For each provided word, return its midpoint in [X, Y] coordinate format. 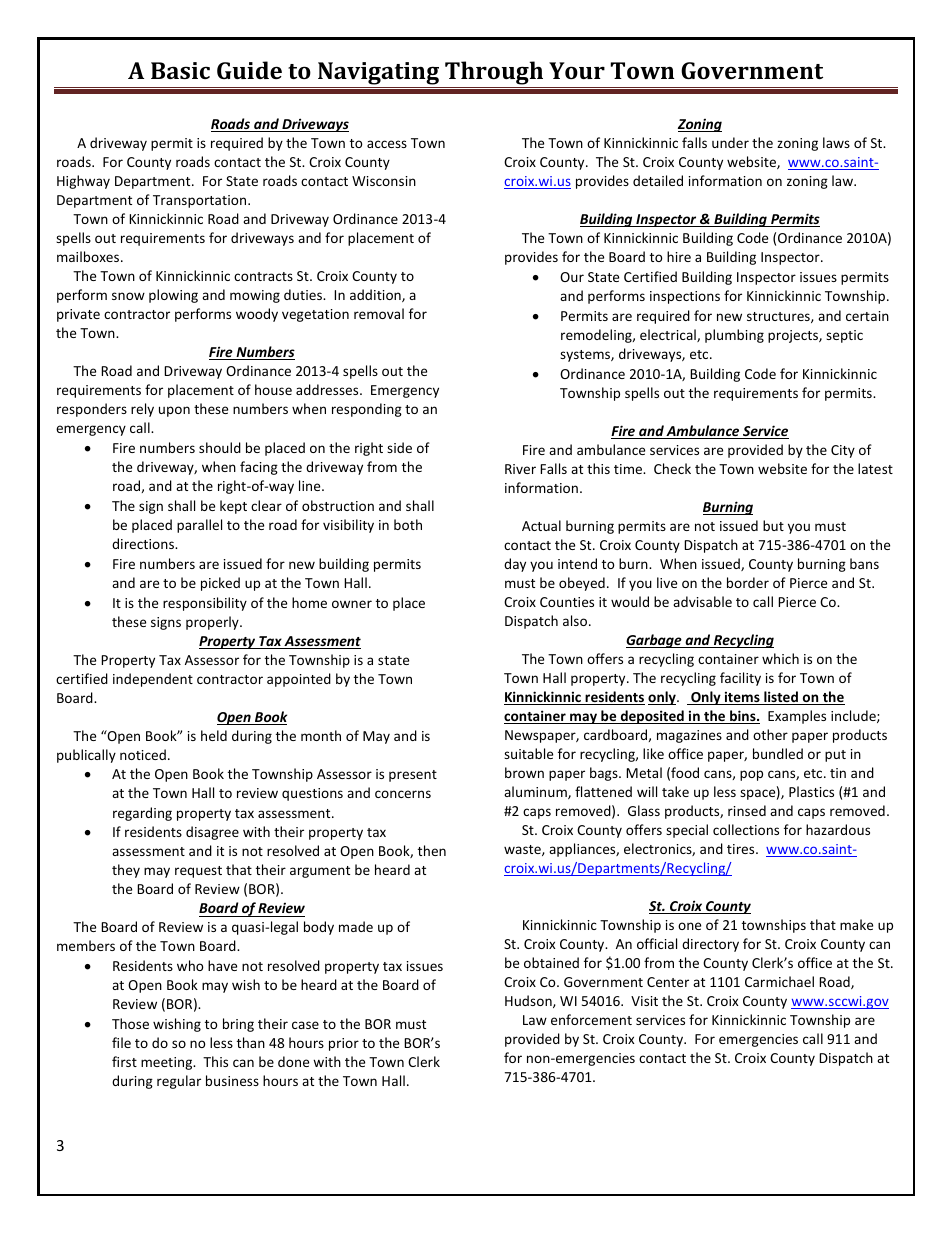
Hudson [529, 1001]
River [520, 469]
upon [174, 411]
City [843, 451]
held [214, 735]
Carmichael [779, 981]
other [770, 734]
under [730, 142]
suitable [528, 753]
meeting [168, 1063]
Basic [180, 70]
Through [494, 74]
